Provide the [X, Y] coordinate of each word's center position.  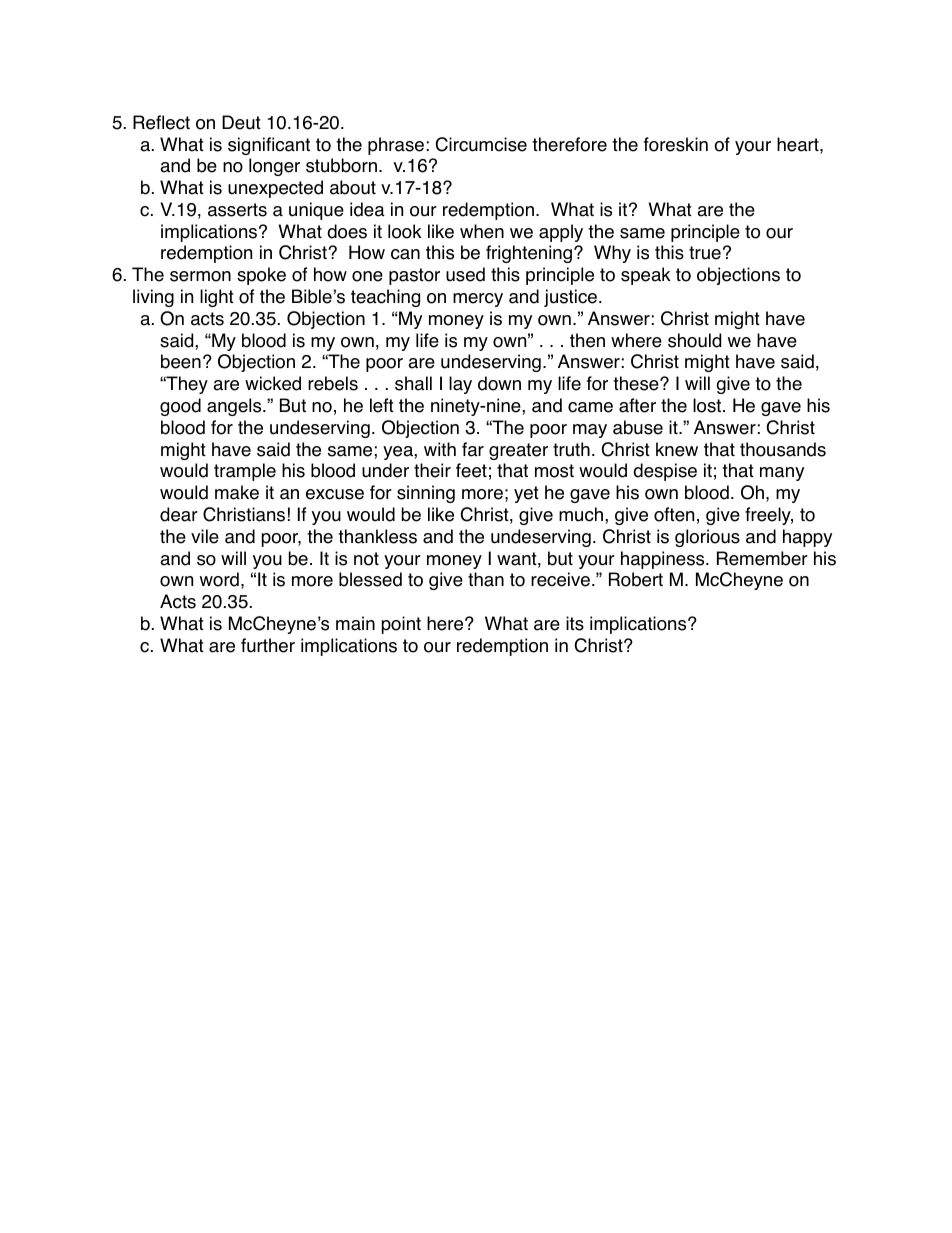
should [694, 340]
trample [245, 472]
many [782, 474]
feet [471, 470]
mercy [478, 300]
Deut [241, 122]
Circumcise [481, 144]
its [575, 623]
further [268, 645]
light [217, 298]
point [401, 625]
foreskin [676, 144]
